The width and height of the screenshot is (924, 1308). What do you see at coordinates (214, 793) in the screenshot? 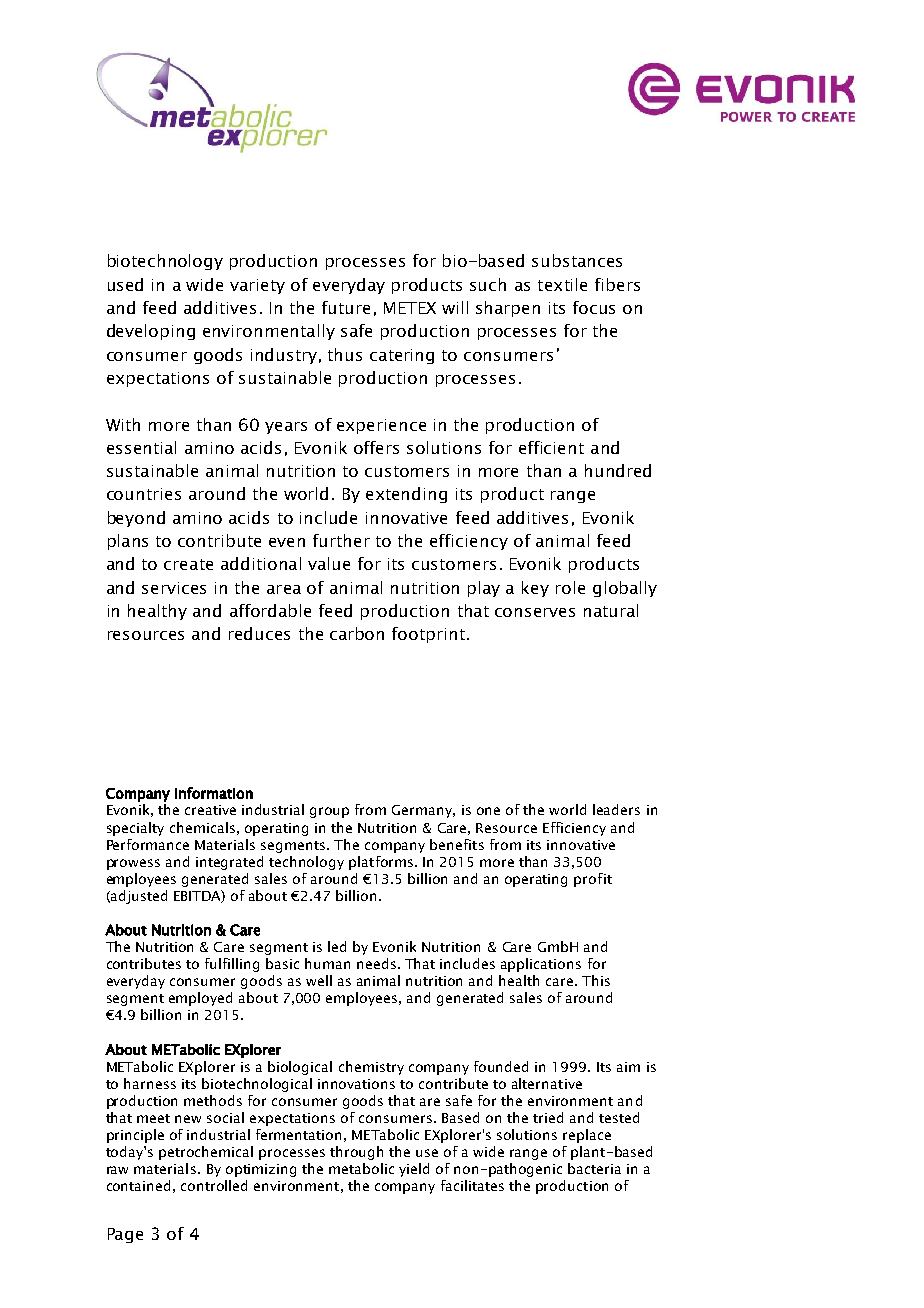
I see `information` at bounding box center [214, 793].
